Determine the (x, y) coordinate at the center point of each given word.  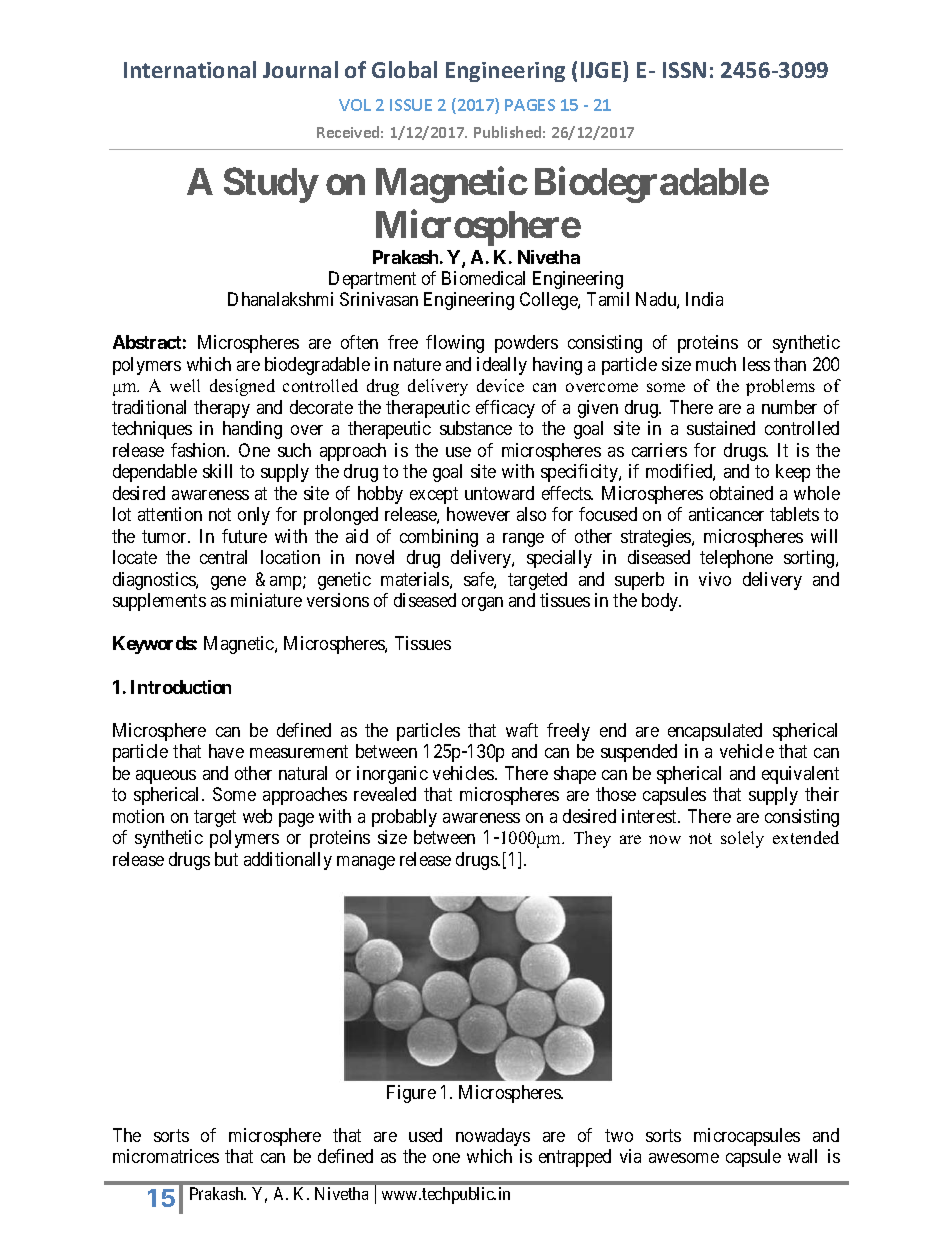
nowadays (493, 1137)
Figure (411, 1094)
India (704, 299)
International (190, 69)
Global (404, 69)
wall (802, 1156)
